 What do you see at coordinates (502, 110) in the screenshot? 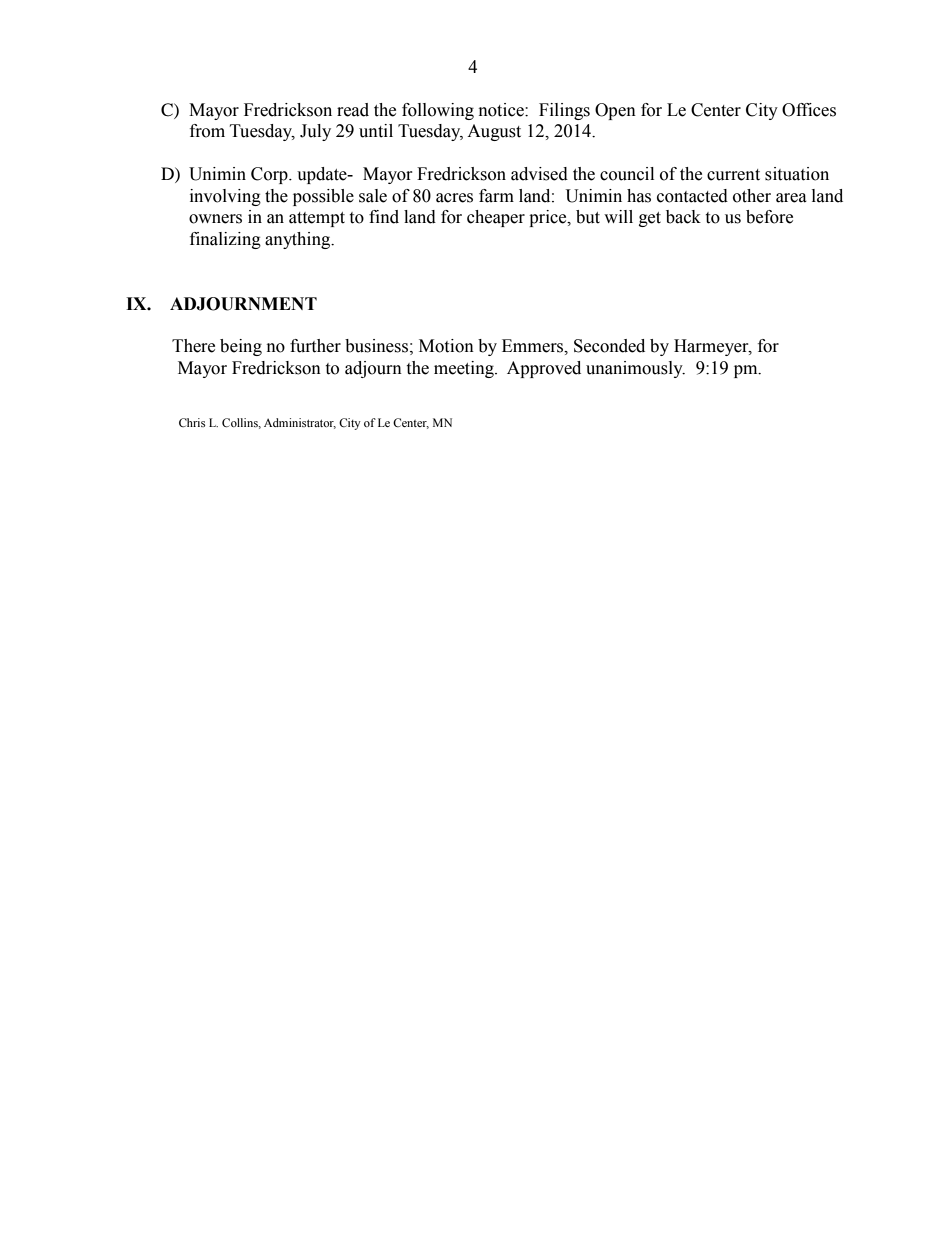
I see `notice` at bounding box center [502, 110].
